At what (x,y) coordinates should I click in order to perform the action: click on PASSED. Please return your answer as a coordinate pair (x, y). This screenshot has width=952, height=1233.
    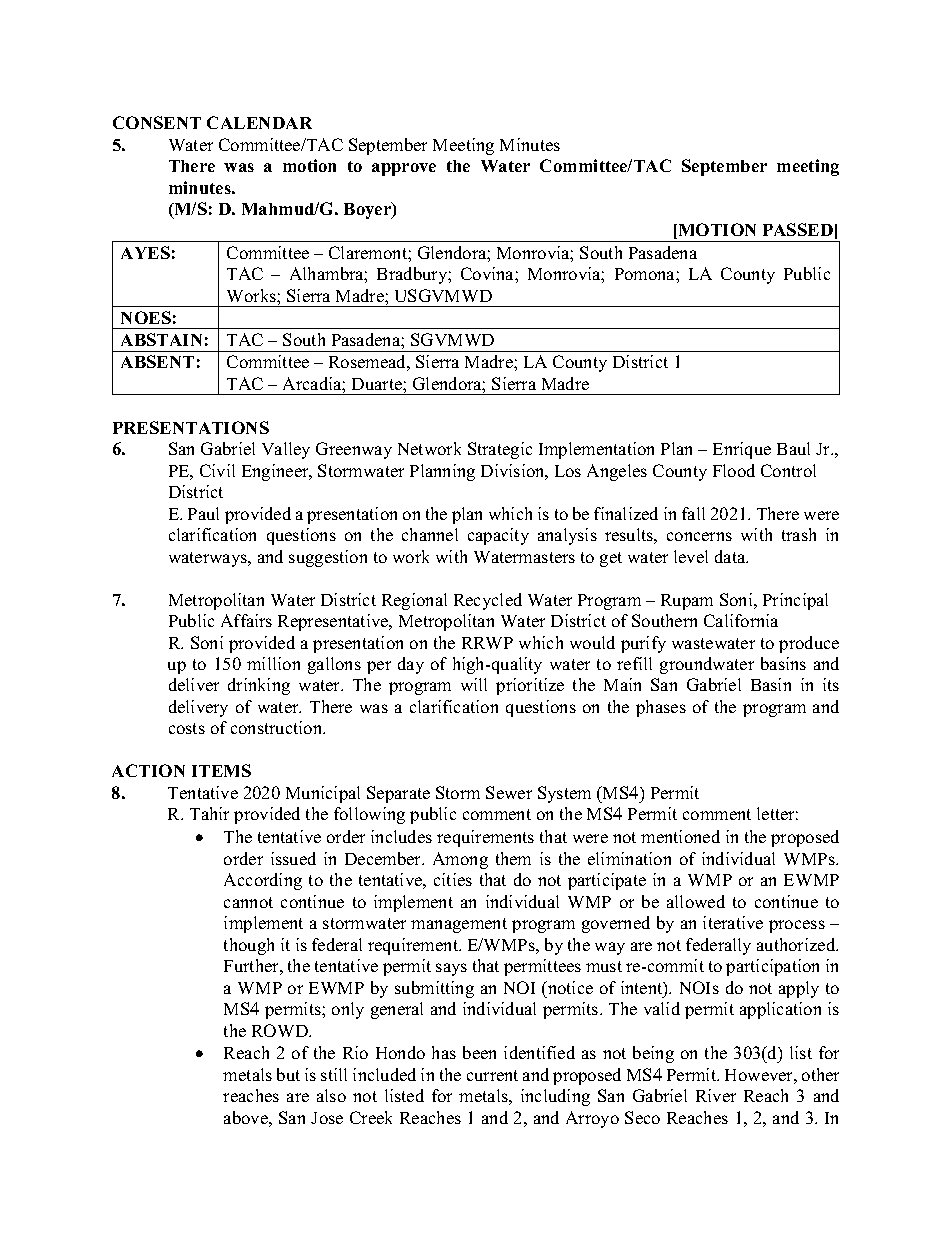
    Looking at the image, I should click on (798, 229).
